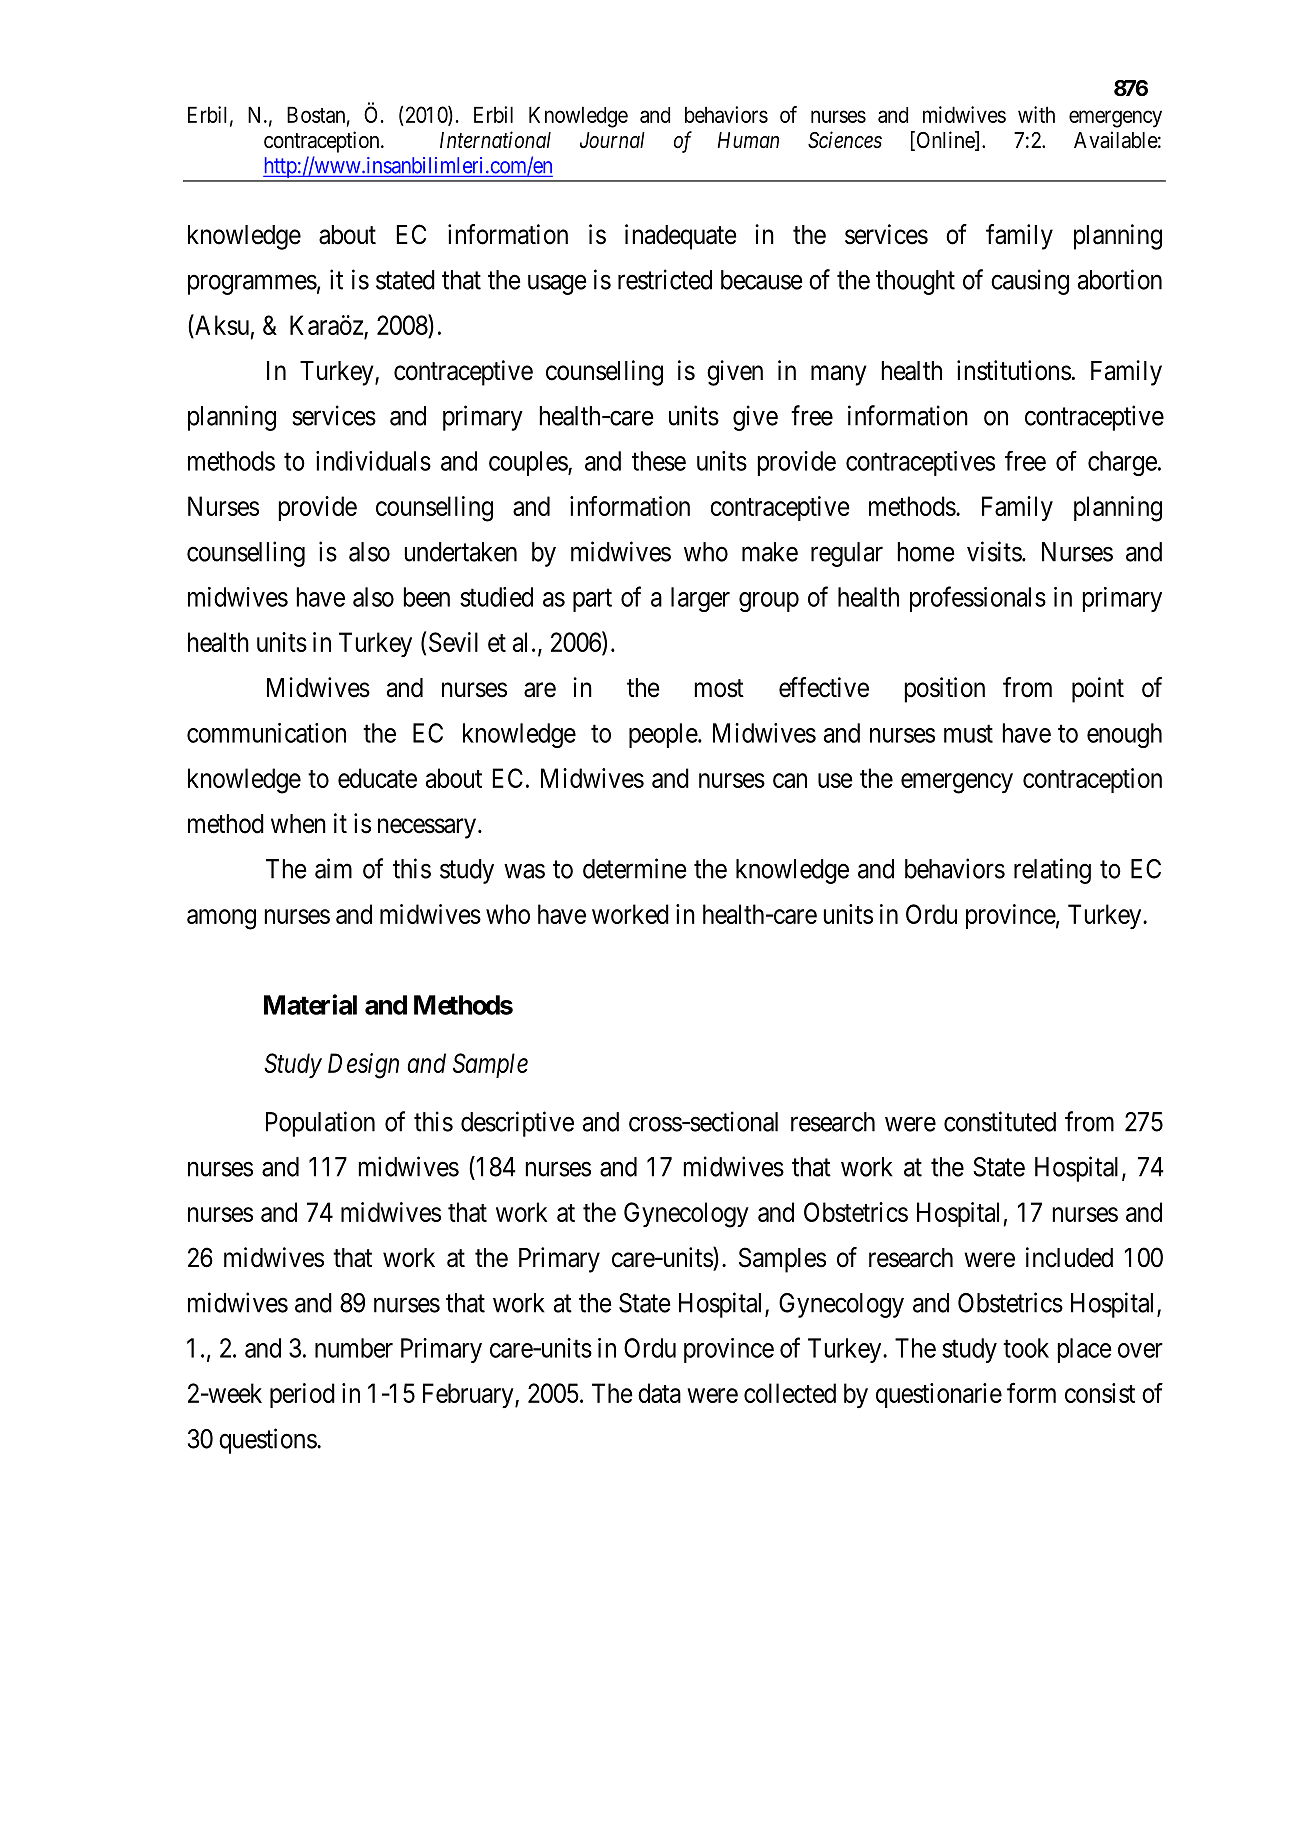 This screenshot has height=1843, width=1303. I want to click on data, so click(659, 1393).
